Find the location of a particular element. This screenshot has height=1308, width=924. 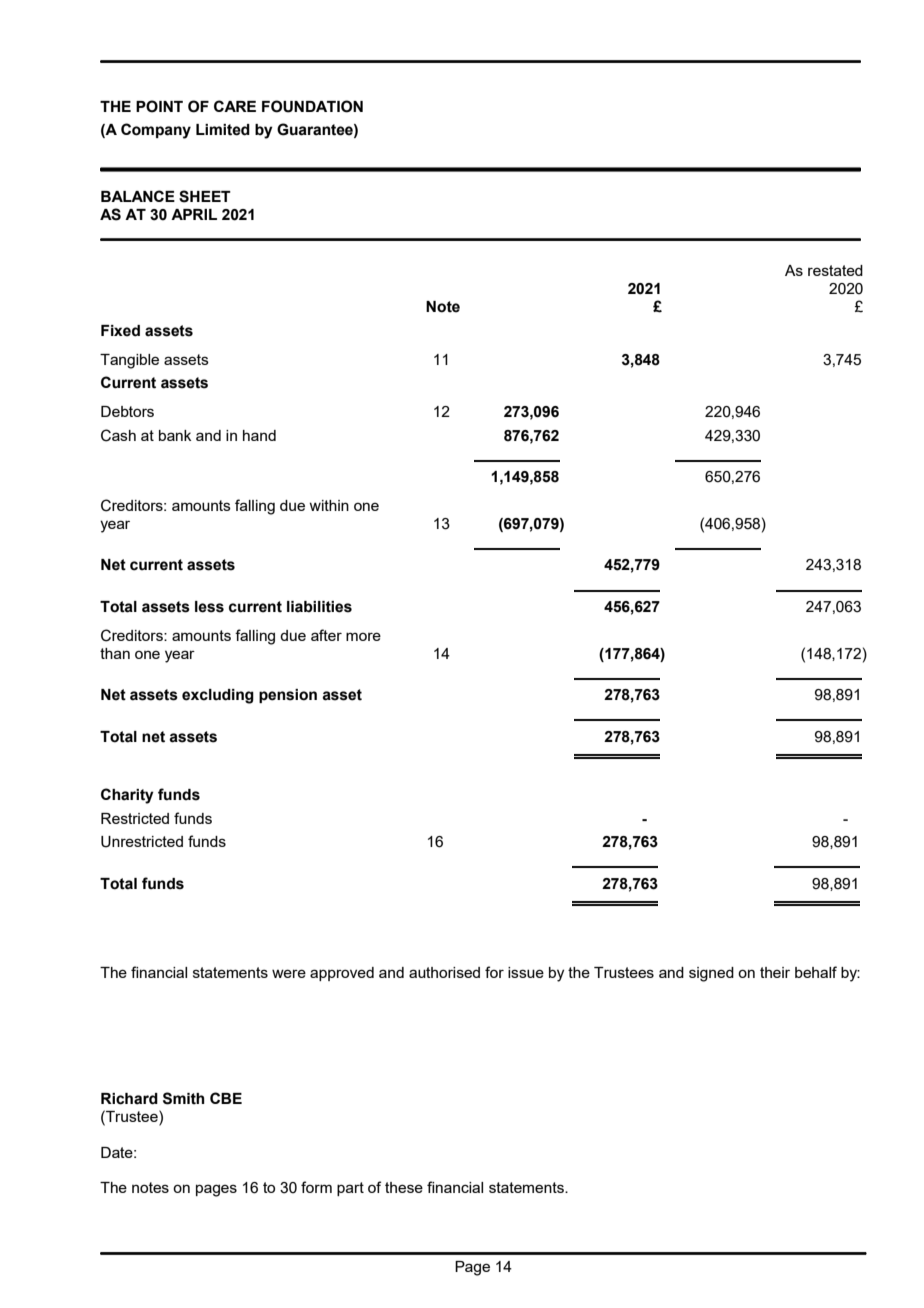

after is located at coordinates (326, 635).
